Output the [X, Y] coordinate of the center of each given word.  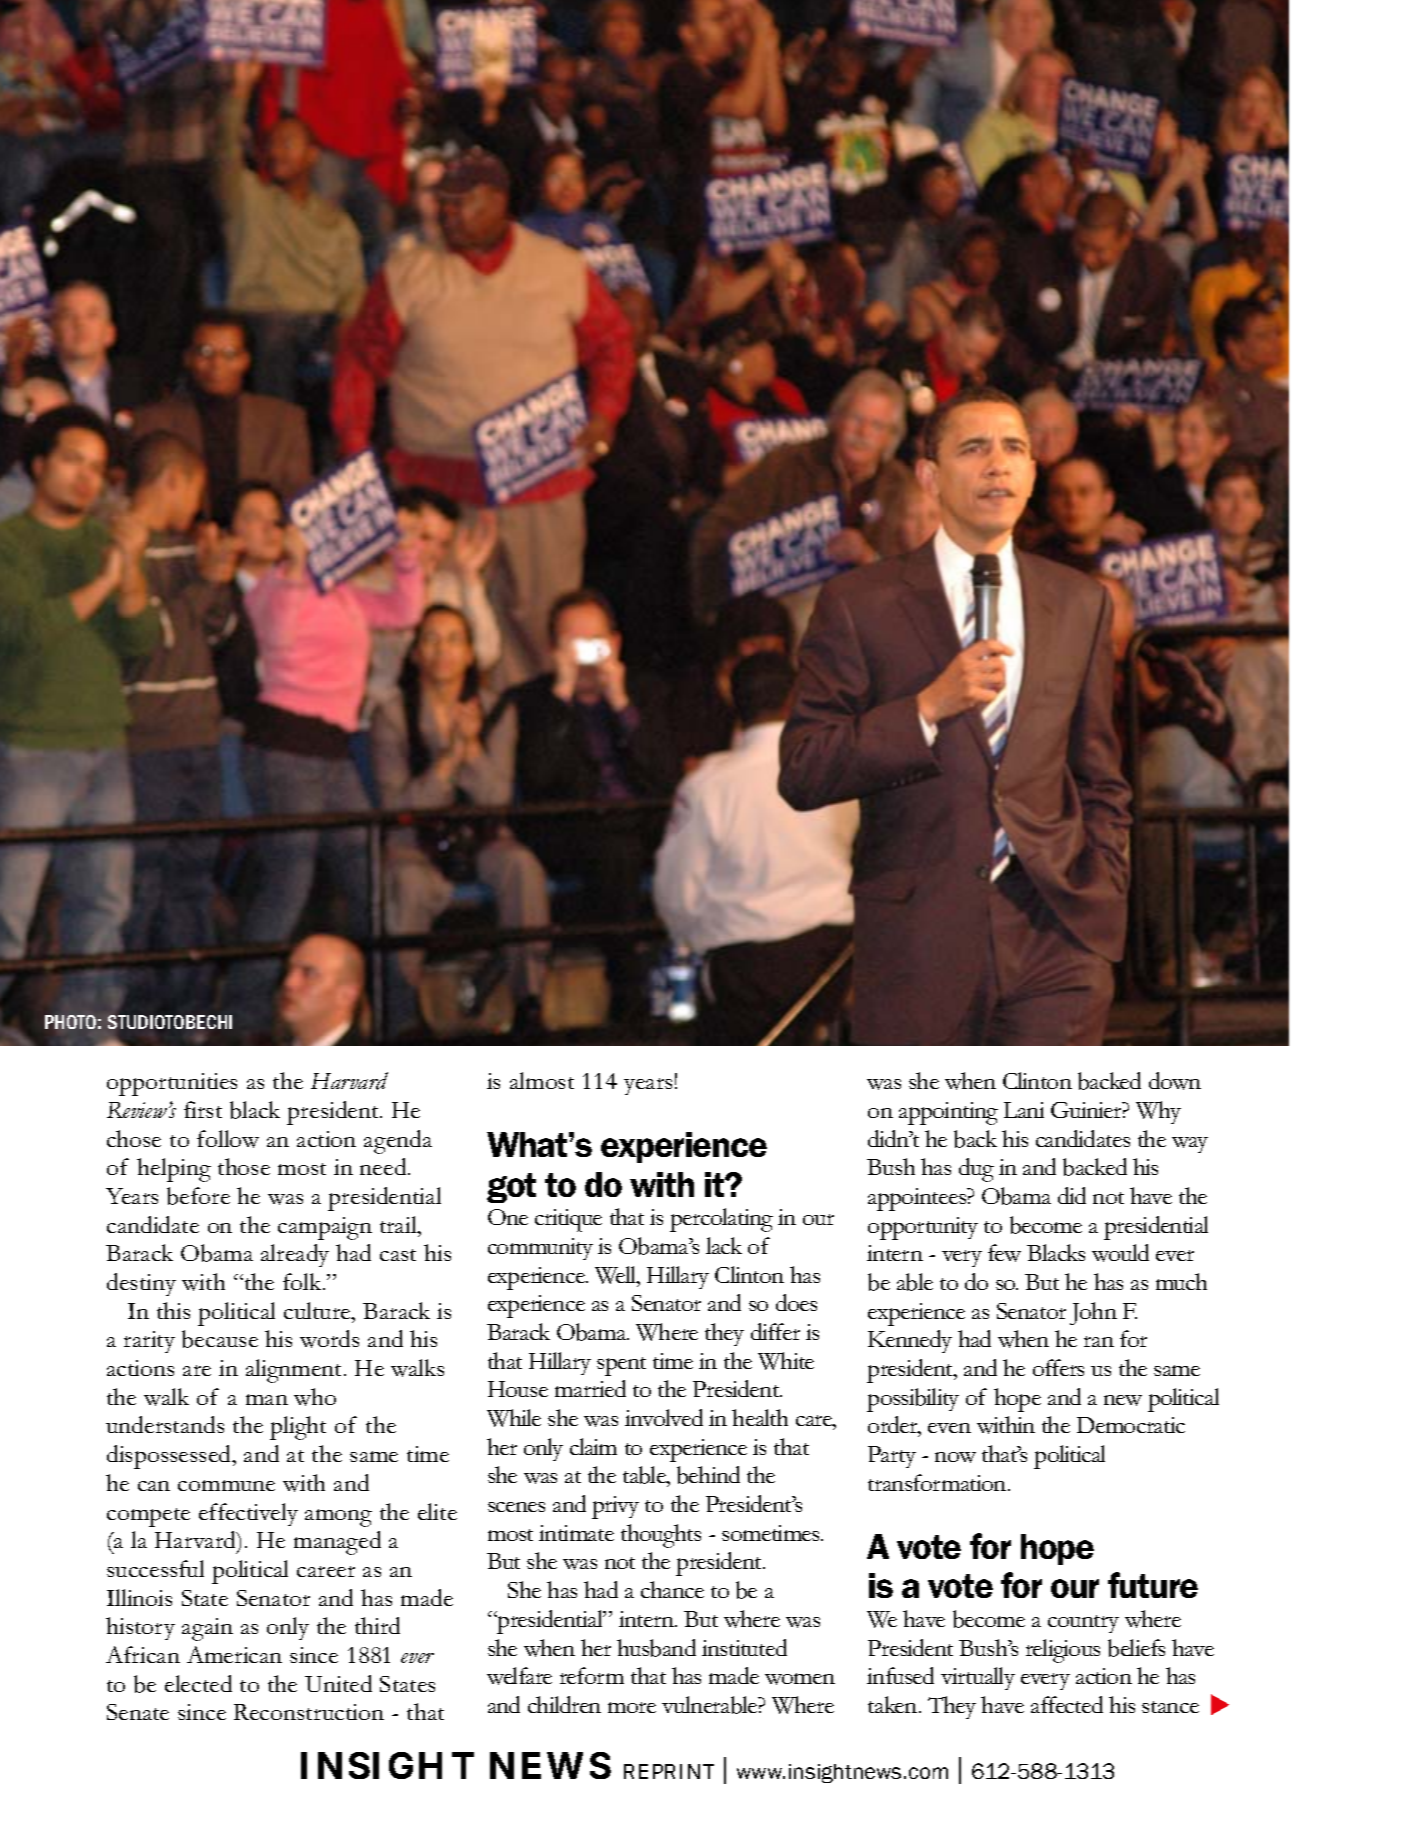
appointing [948, 1113]
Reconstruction [309, 1712]
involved [664, 1417]
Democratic [1131, 1425]
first [203, 1109]
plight [298, 1428]
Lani [1024, 1110]
